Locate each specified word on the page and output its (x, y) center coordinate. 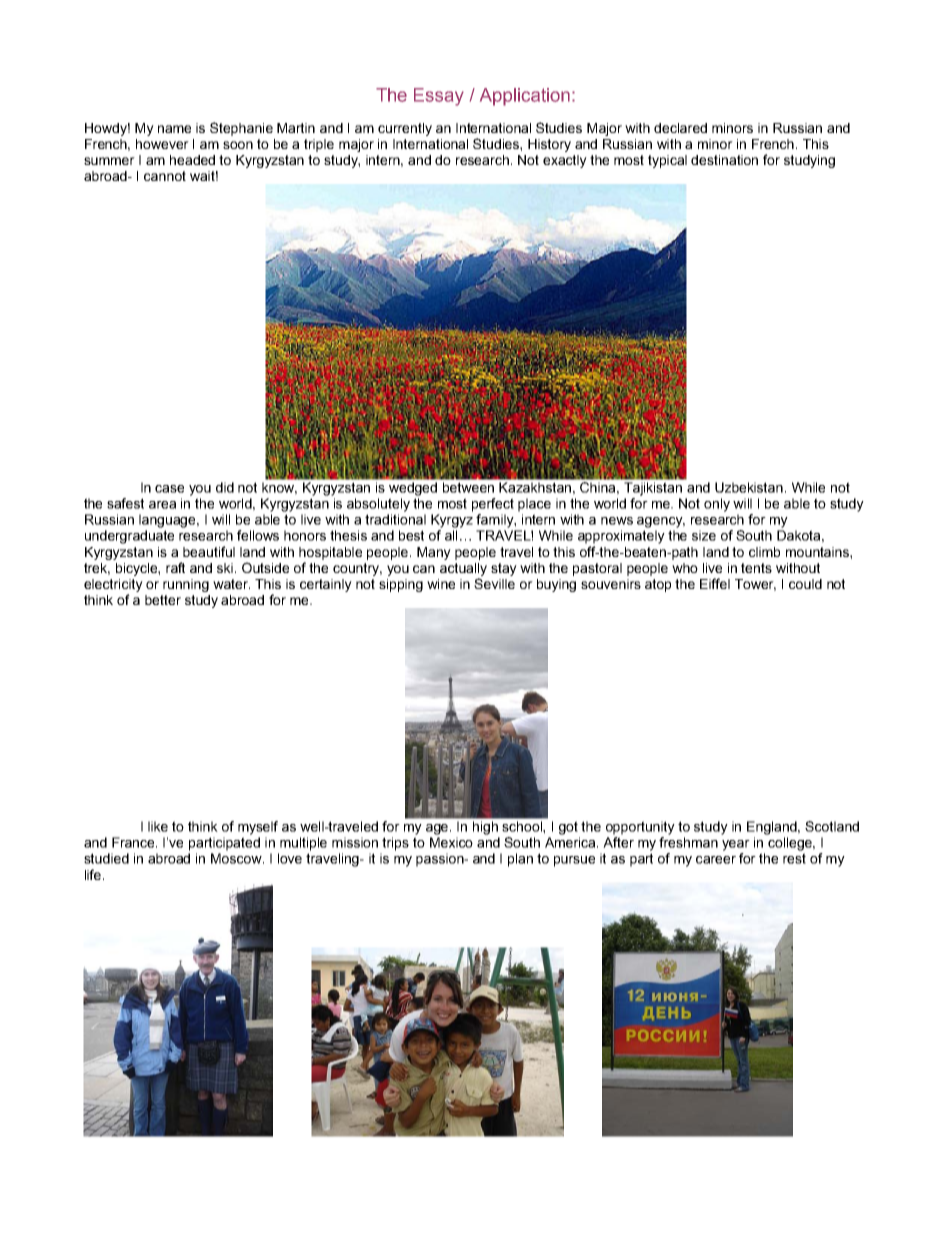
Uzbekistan (749, 487)
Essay (439, 97)
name (174, 129)
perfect (493, 505)
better (163, 600)
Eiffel (715, 583)
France (134, 842)
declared (680, 128)
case (169, 489)
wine (441, 584)
